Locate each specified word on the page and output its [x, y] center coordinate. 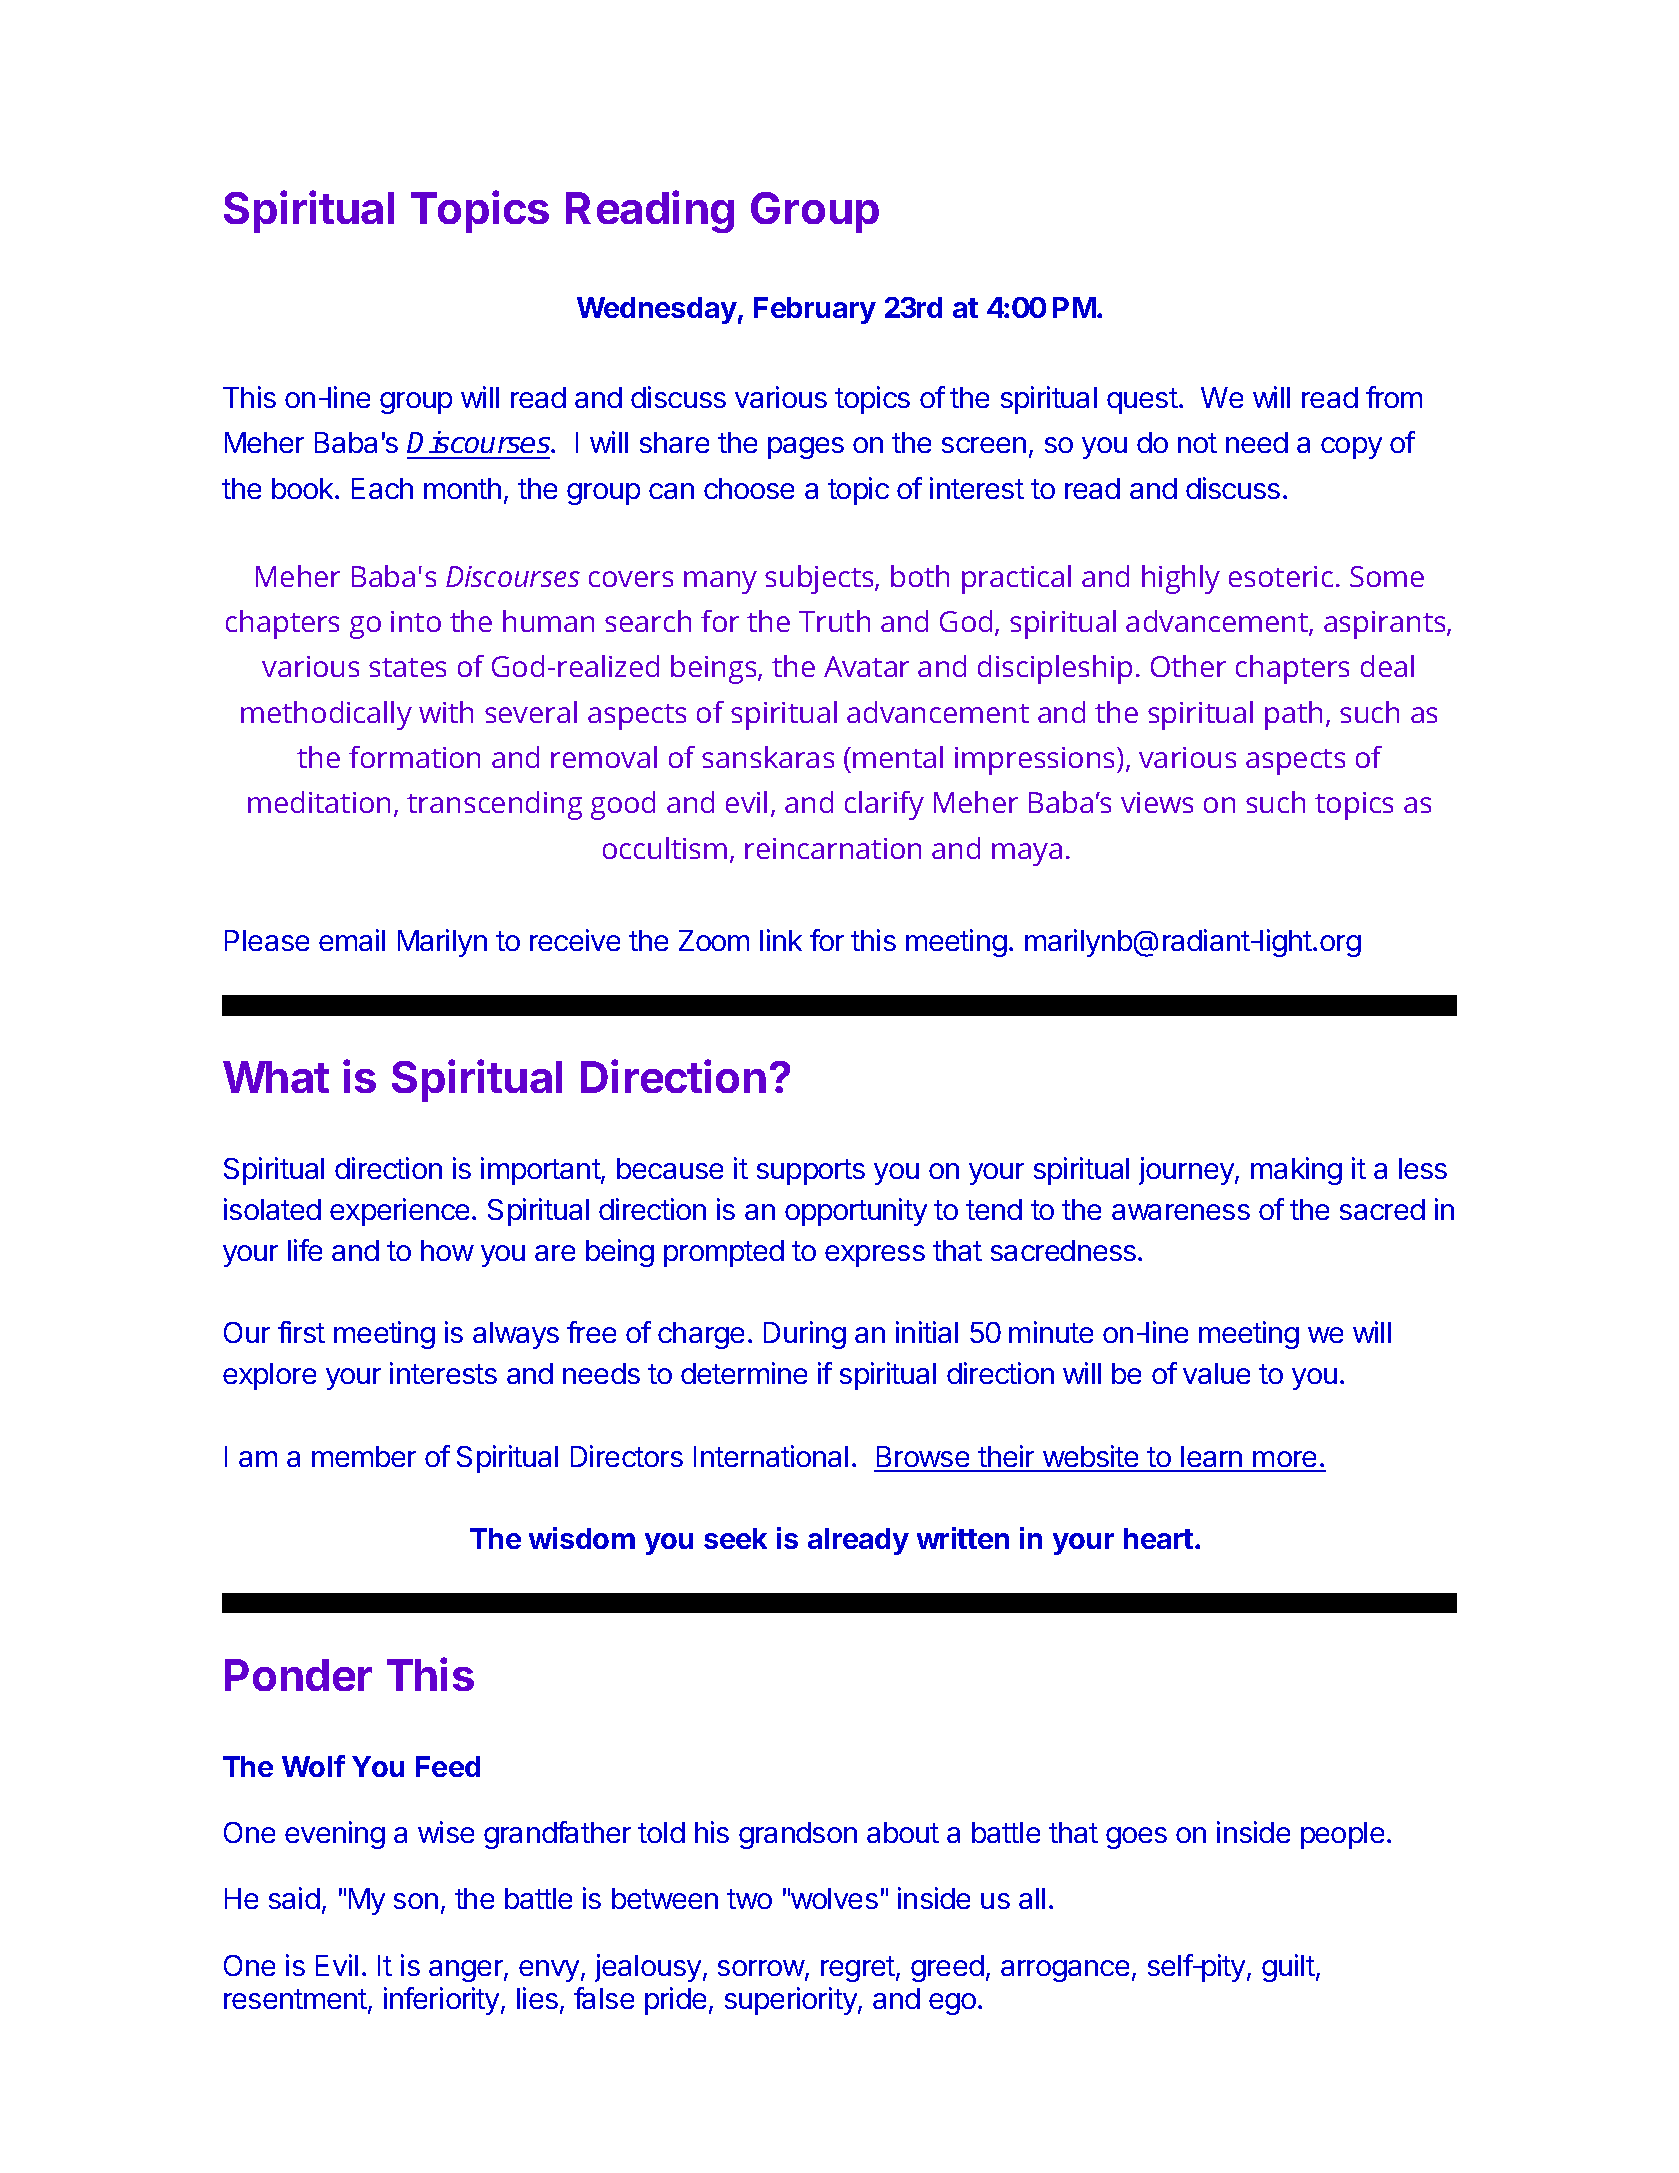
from [1394, 397]
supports [811, 1172]
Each [382, 488]
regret [858, 1969]
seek [735, 1538]
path [1293, 715]
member [364, 1456]
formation [414, 757]
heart [1158, 1538]
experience [399, 1212]
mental [898, 757]
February [815, 310]
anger [467, 1971]
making [1296, 1171]
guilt [1288, 1968]
